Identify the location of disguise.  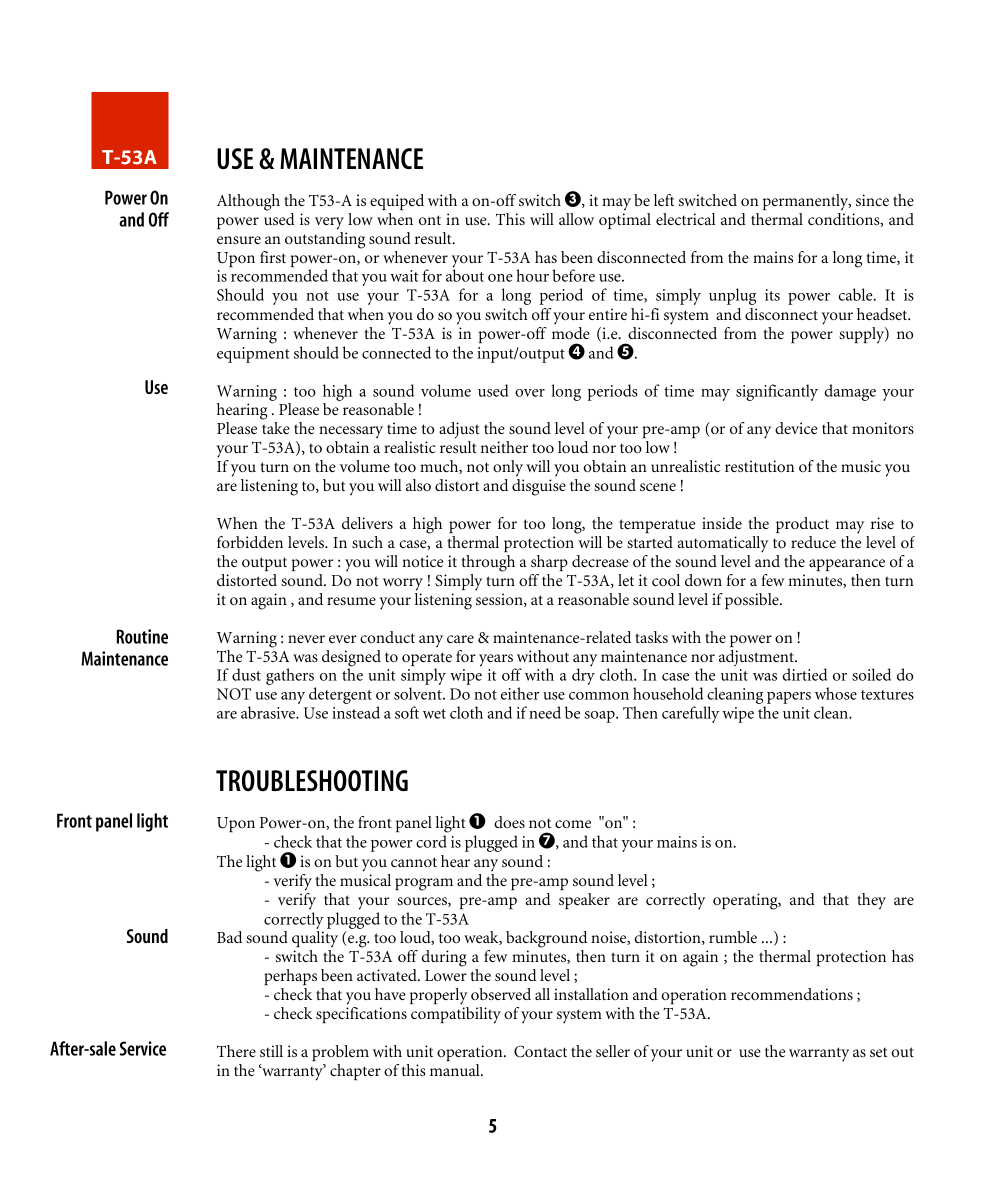
(539, 487).
